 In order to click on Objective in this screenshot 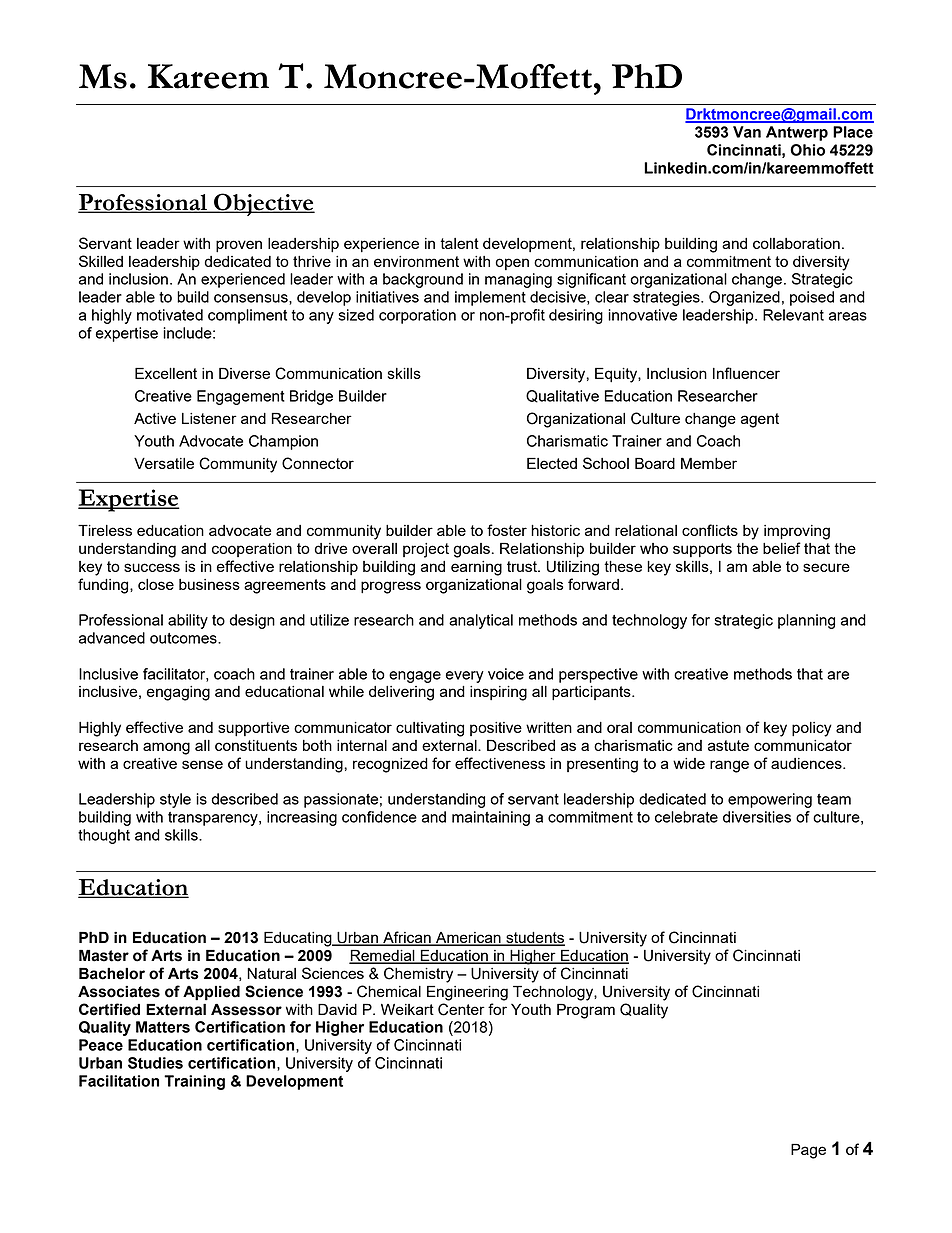, I will do `click(263, 204)`.
